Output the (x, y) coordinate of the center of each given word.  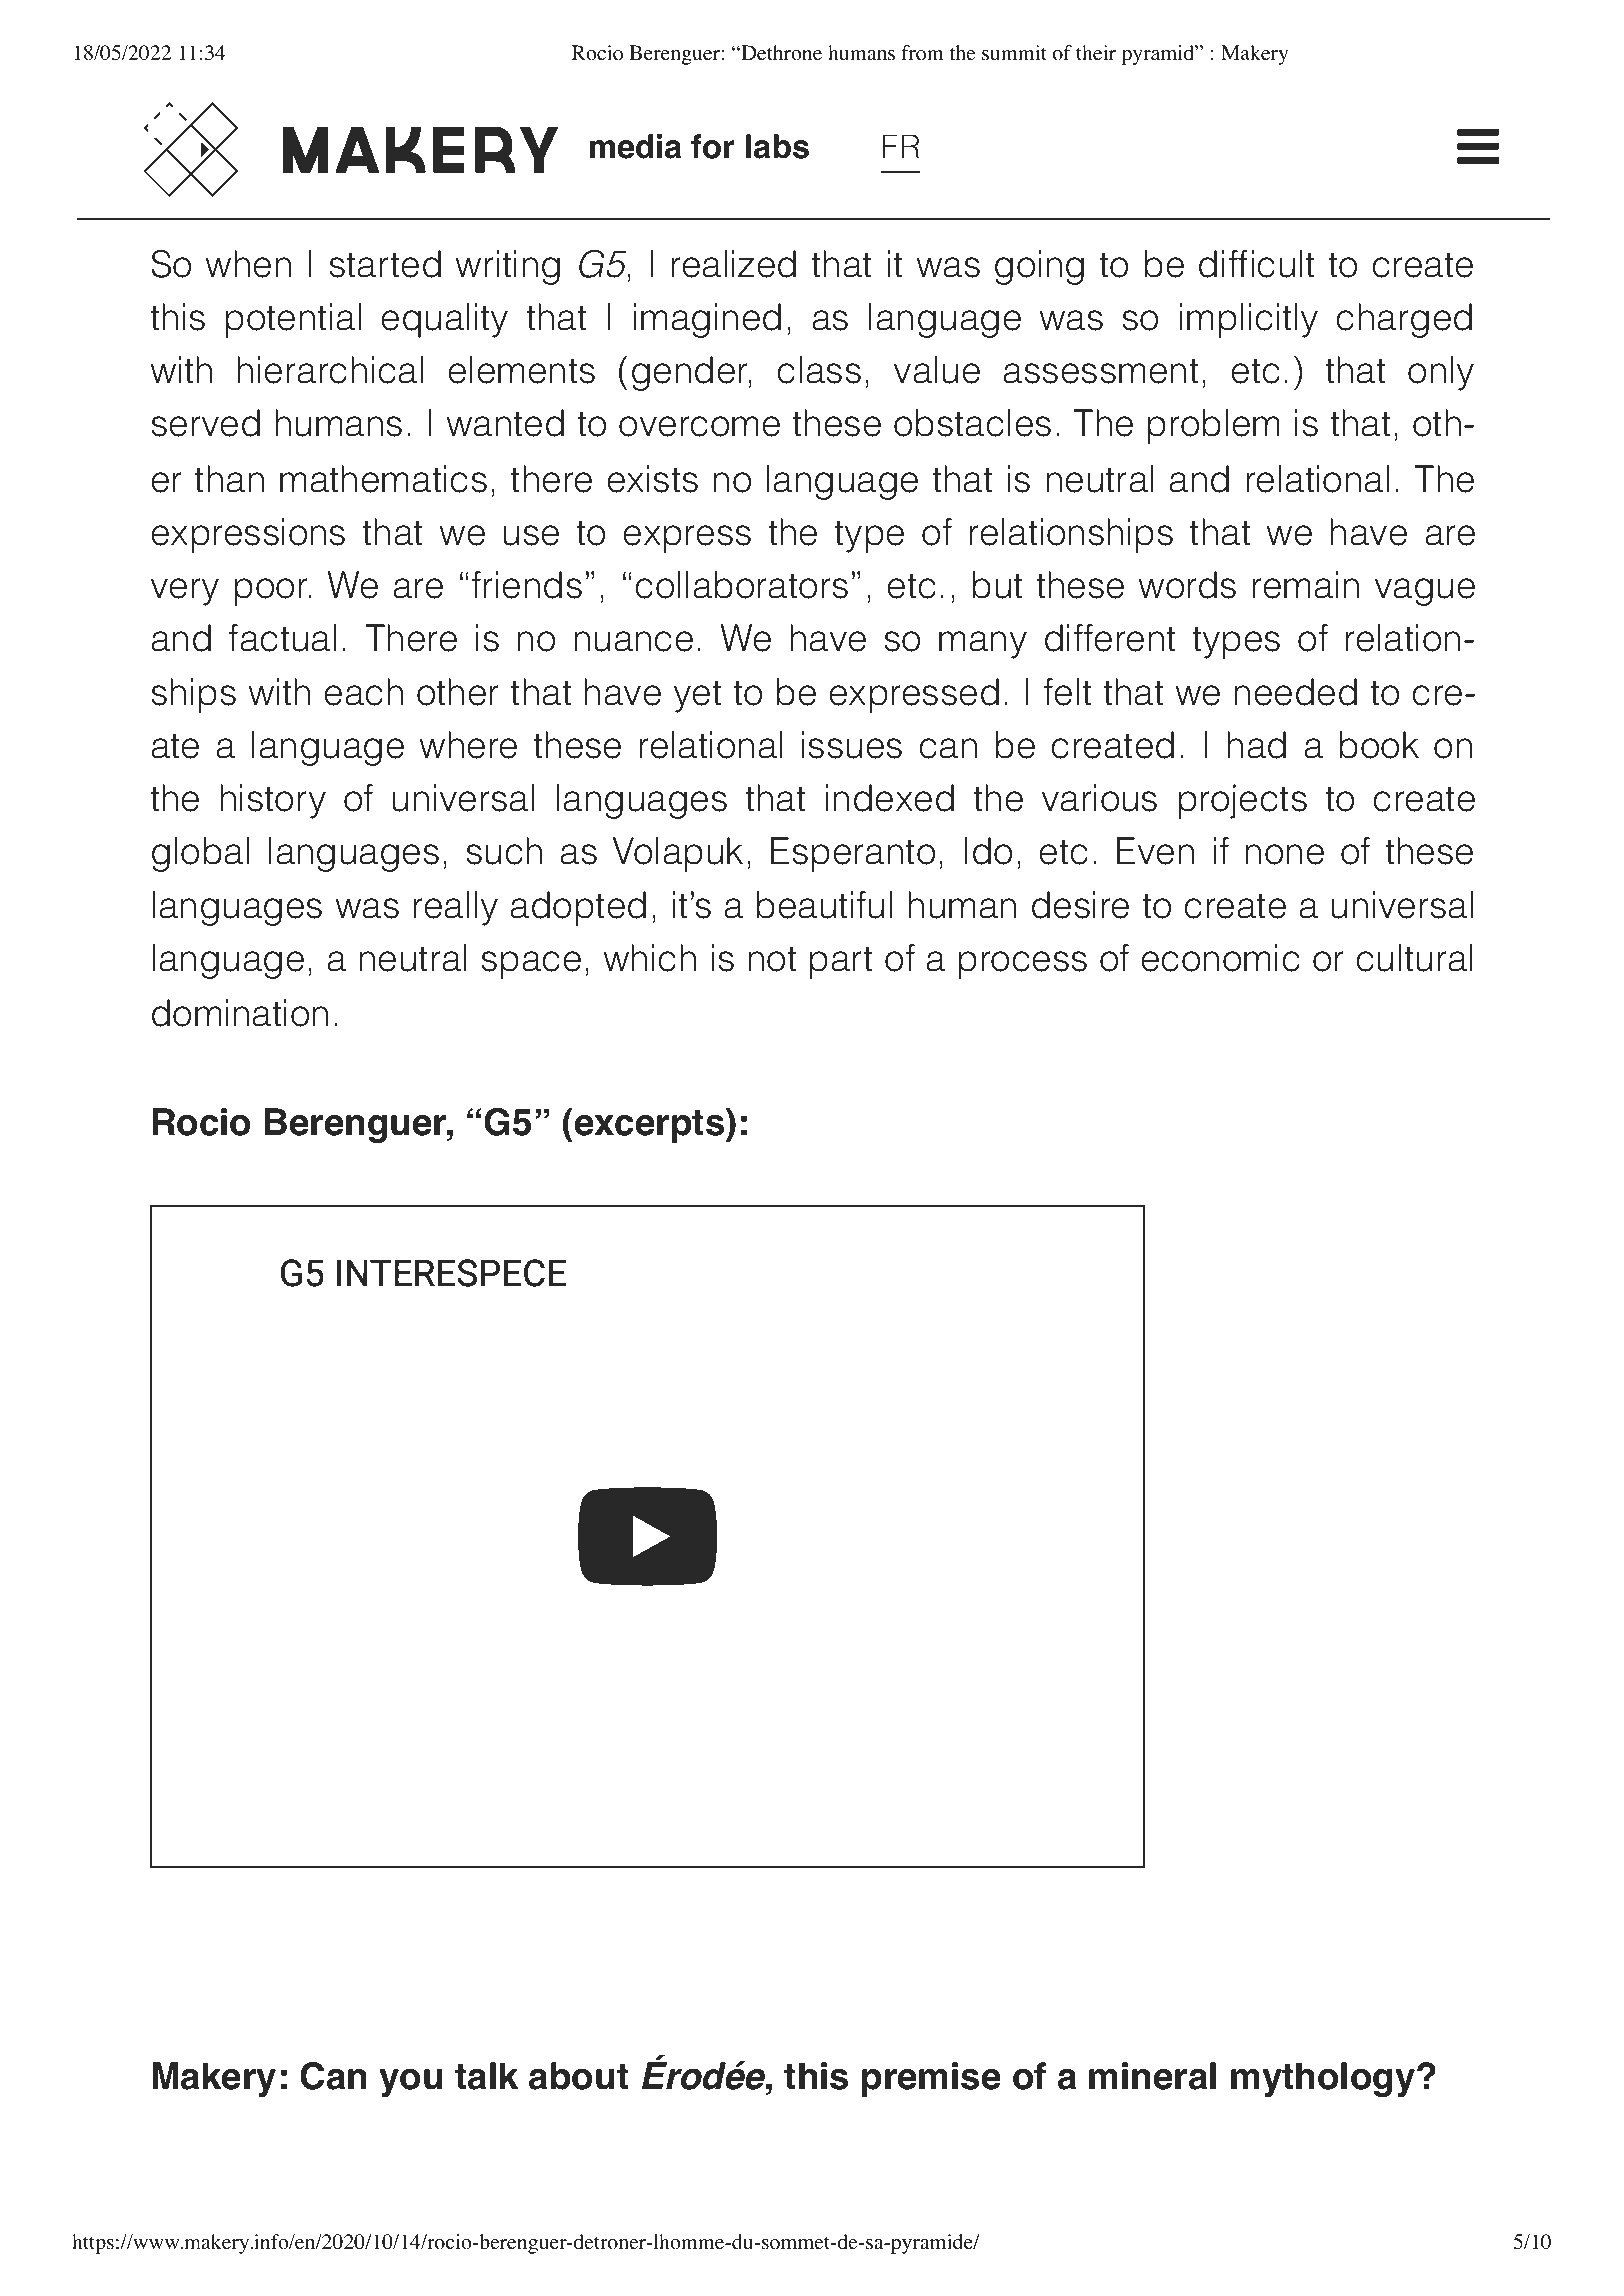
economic (1220, 958)
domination (240, 1013)
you (410, 2082)
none (1284, 854)
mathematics (383, 479)
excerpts (649, 1125)
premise (931, 2079)
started (385, 264)
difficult (1257, 264)
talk (486, 2076)
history (273, 801)
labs (777, 146)
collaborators (741, 585)
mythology (1323, 2079)
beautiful (824, 905)
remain (1305, 585)
